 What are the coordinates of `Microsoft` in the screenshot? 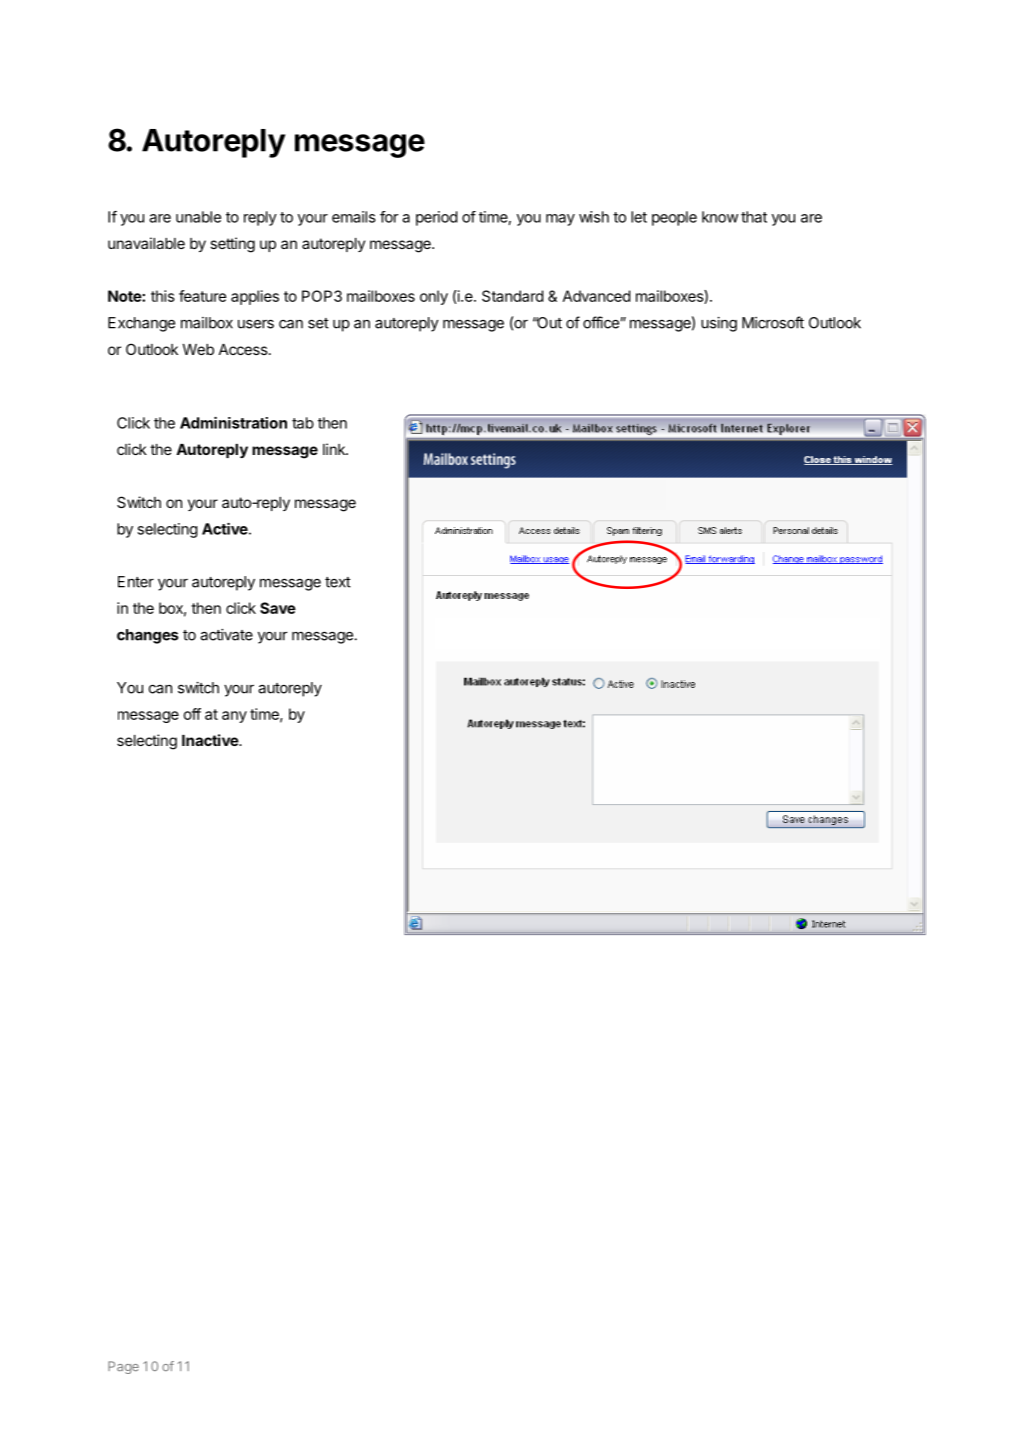 It's located at (773, 322).
